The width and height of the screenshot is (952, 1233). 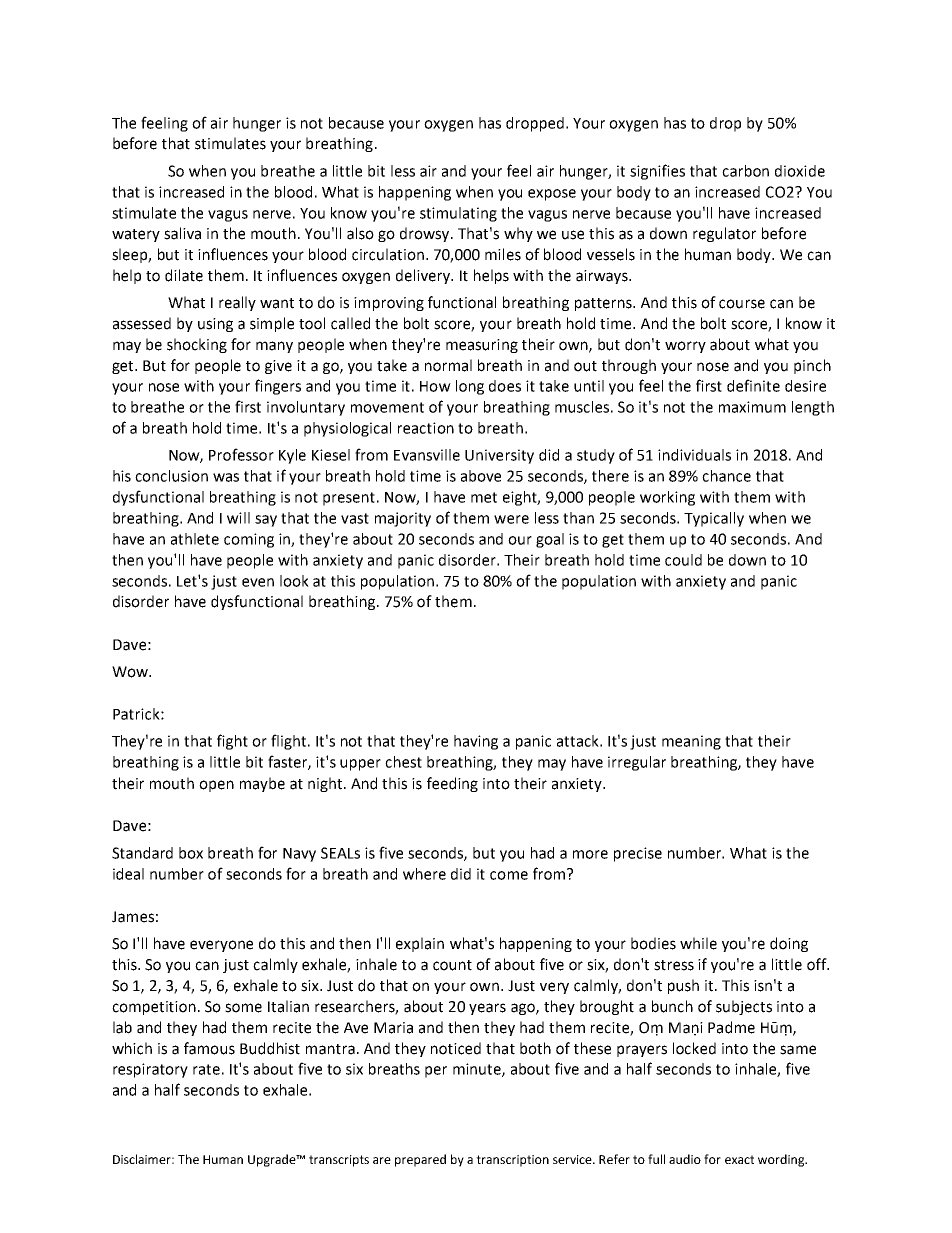 I want to click on feeding, so click(x=452, y=784).
